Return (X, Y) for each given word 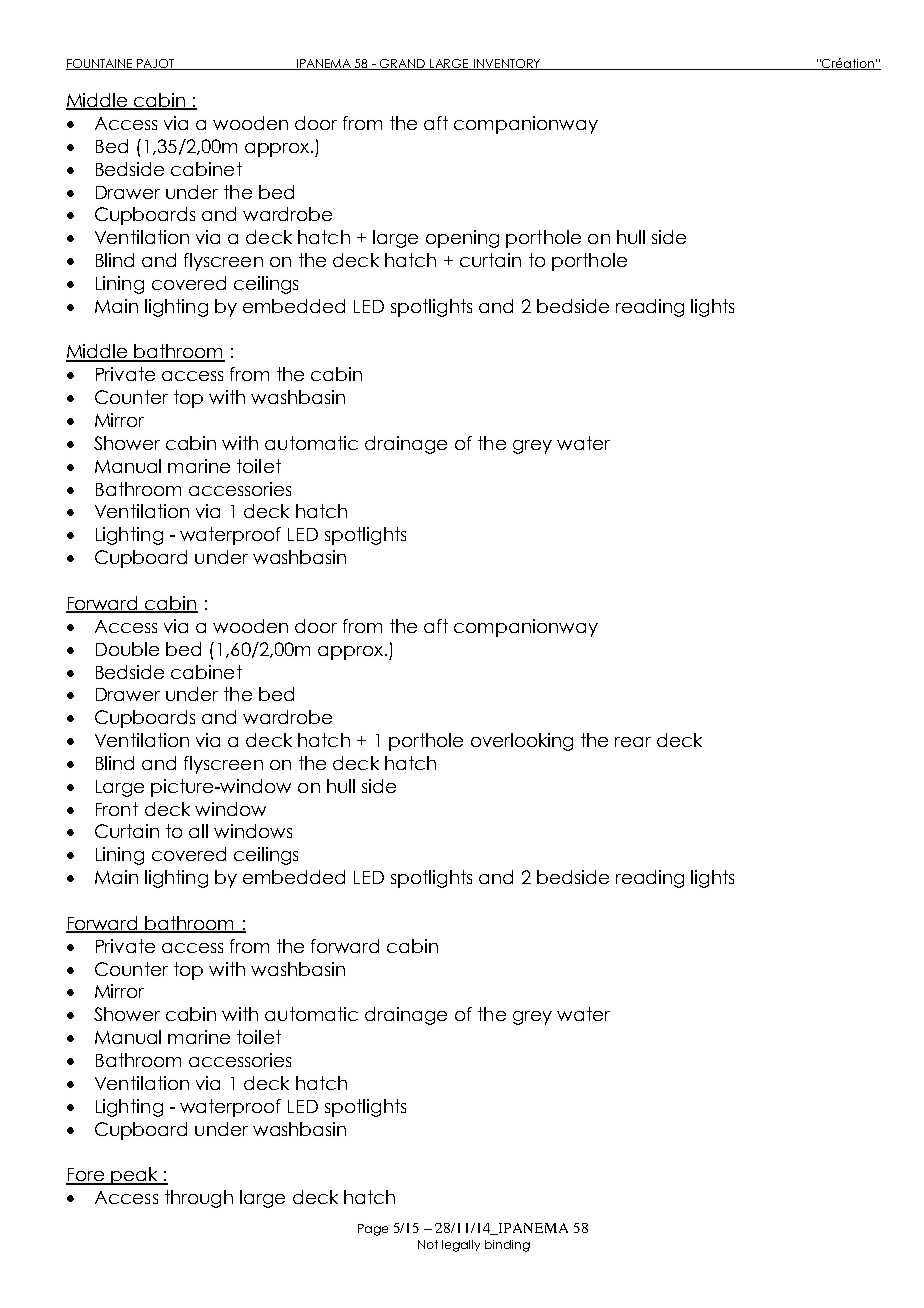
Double (127, 649)
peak (134, 1176)
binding (507, 1246)
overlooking (522, 742)
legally (461, 1246)
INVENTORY (507, 64)
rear (633, 742)
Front (117, 809)
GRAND (403, 64)
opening (462, 239)
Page (373, 1230)
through (199, 1199)
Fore (86, 1176)
